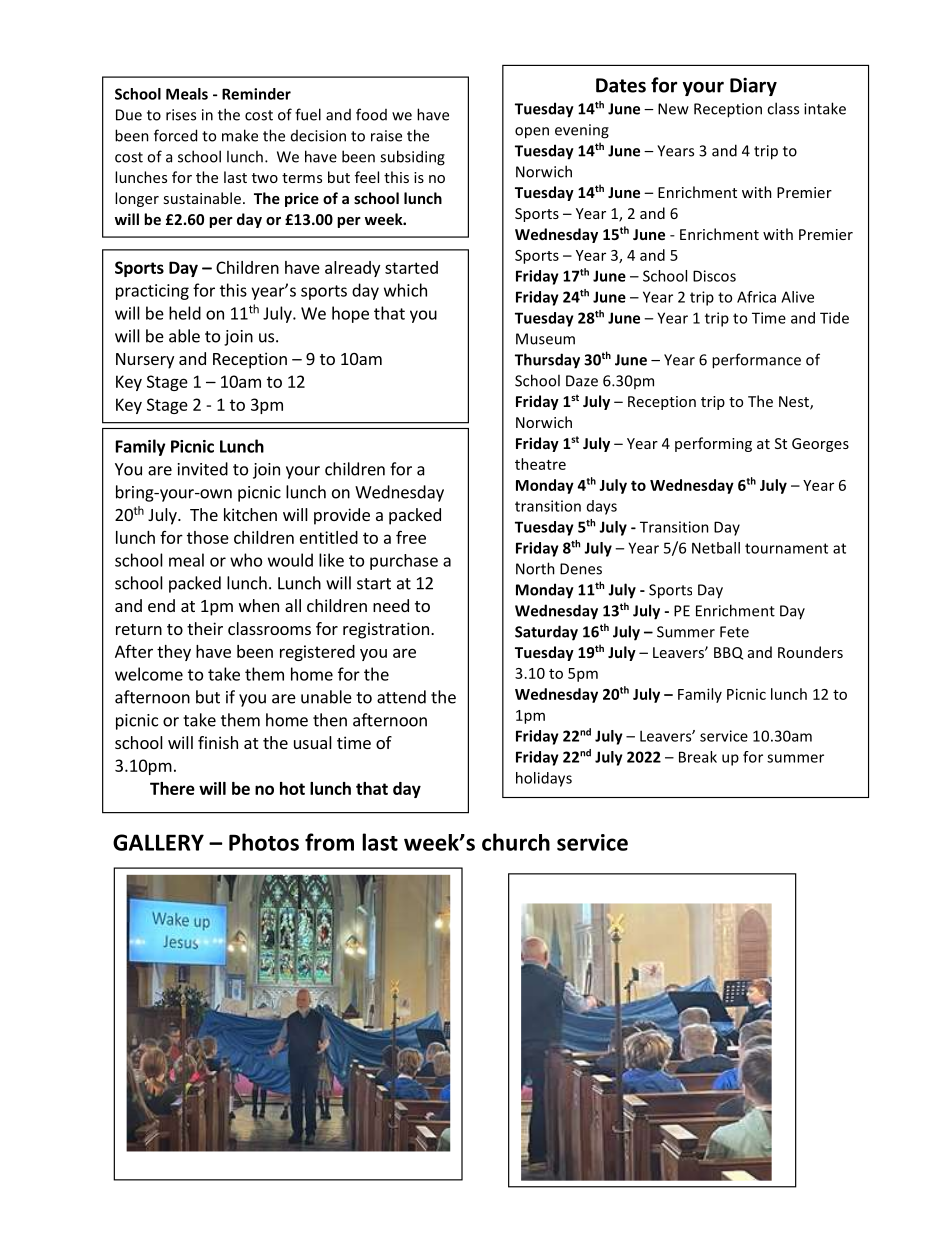 The width and height of the page is (952, 1233). I want to click on their, so click(205, 628).
